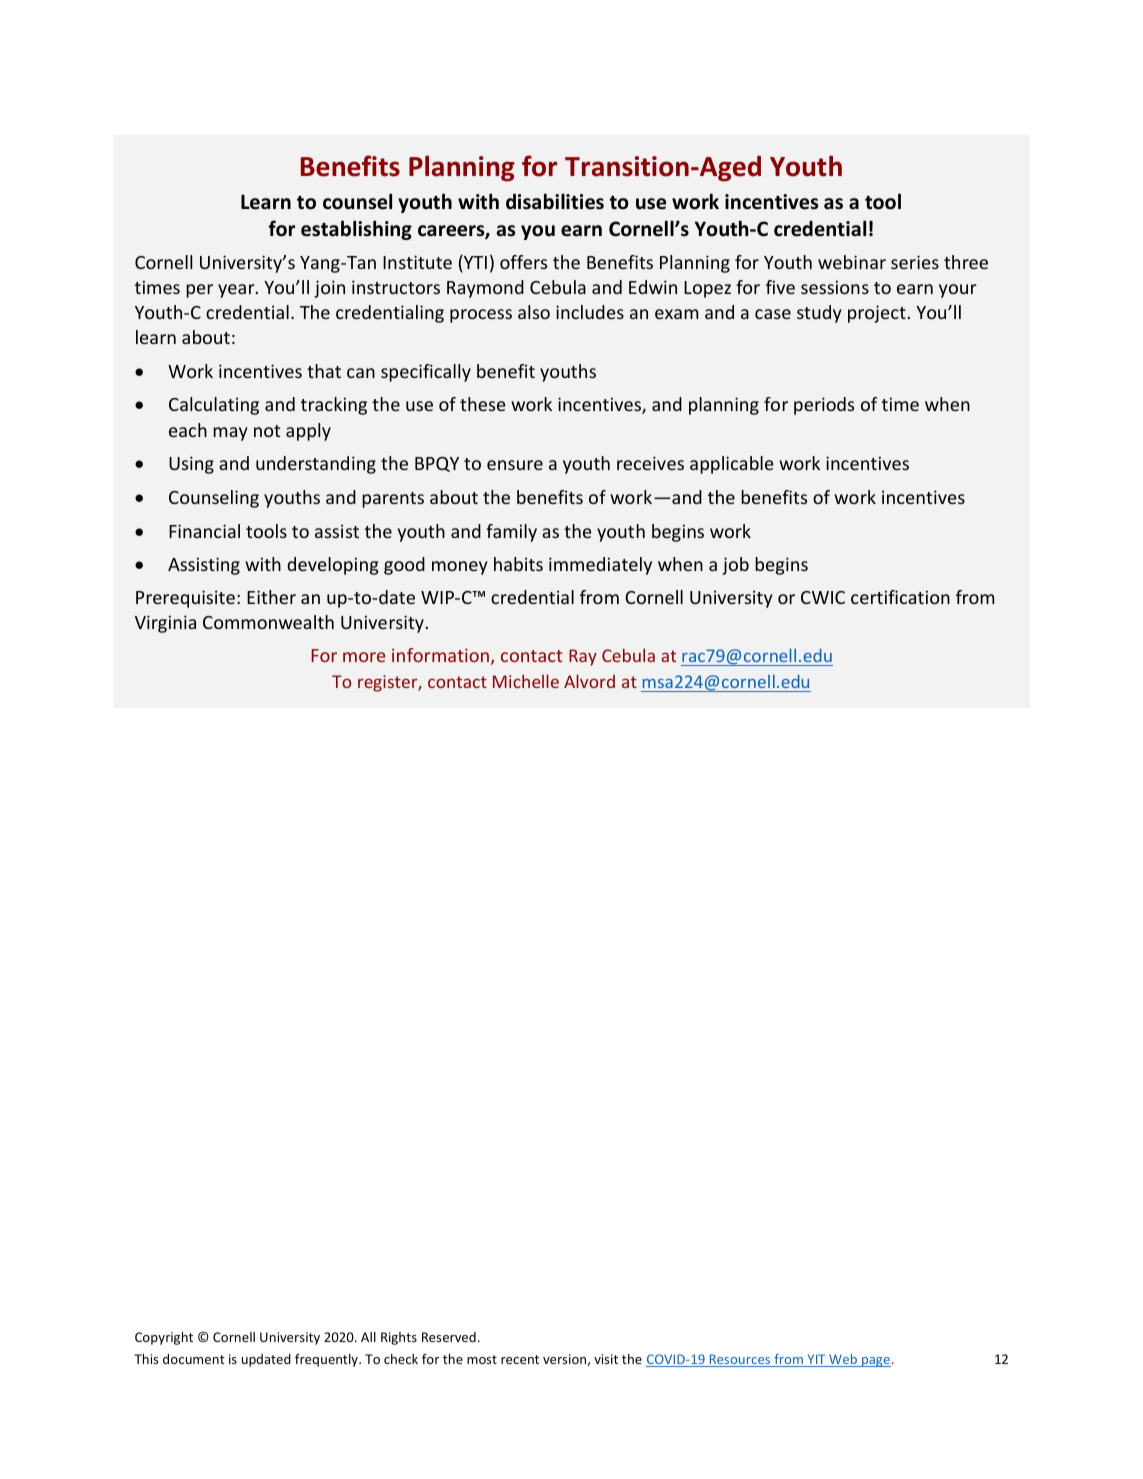 Image resolution: width=1143 pixels, height=1479 pixels. I want to click on year, so click(237, 291).
